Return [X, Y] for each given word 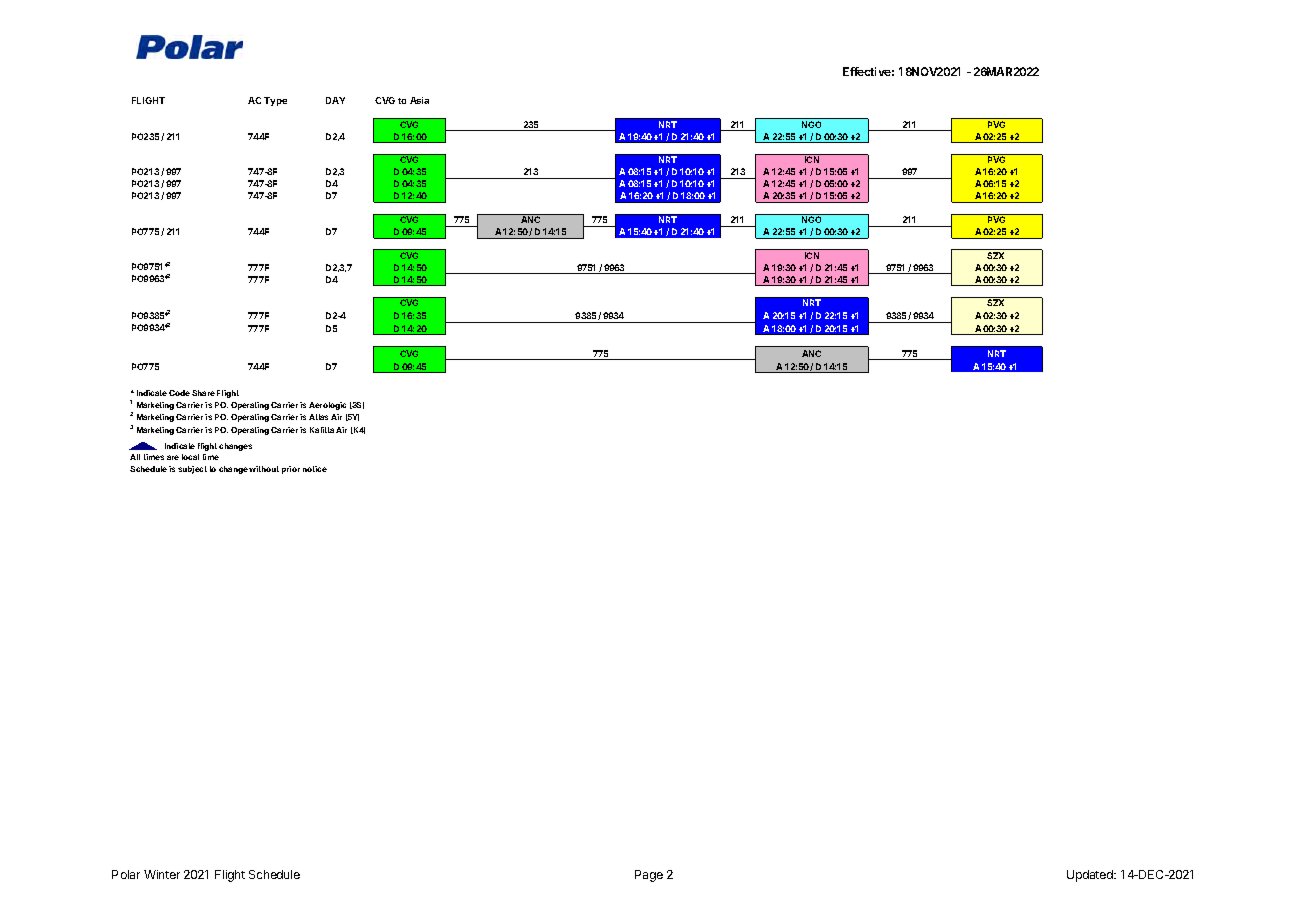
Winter [162, 874]
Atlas [318, 417]
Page [649, 876]
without [264, 469]
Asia [419, 100]
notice [315, 469]
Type [275, 101]
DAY [335, 100]
